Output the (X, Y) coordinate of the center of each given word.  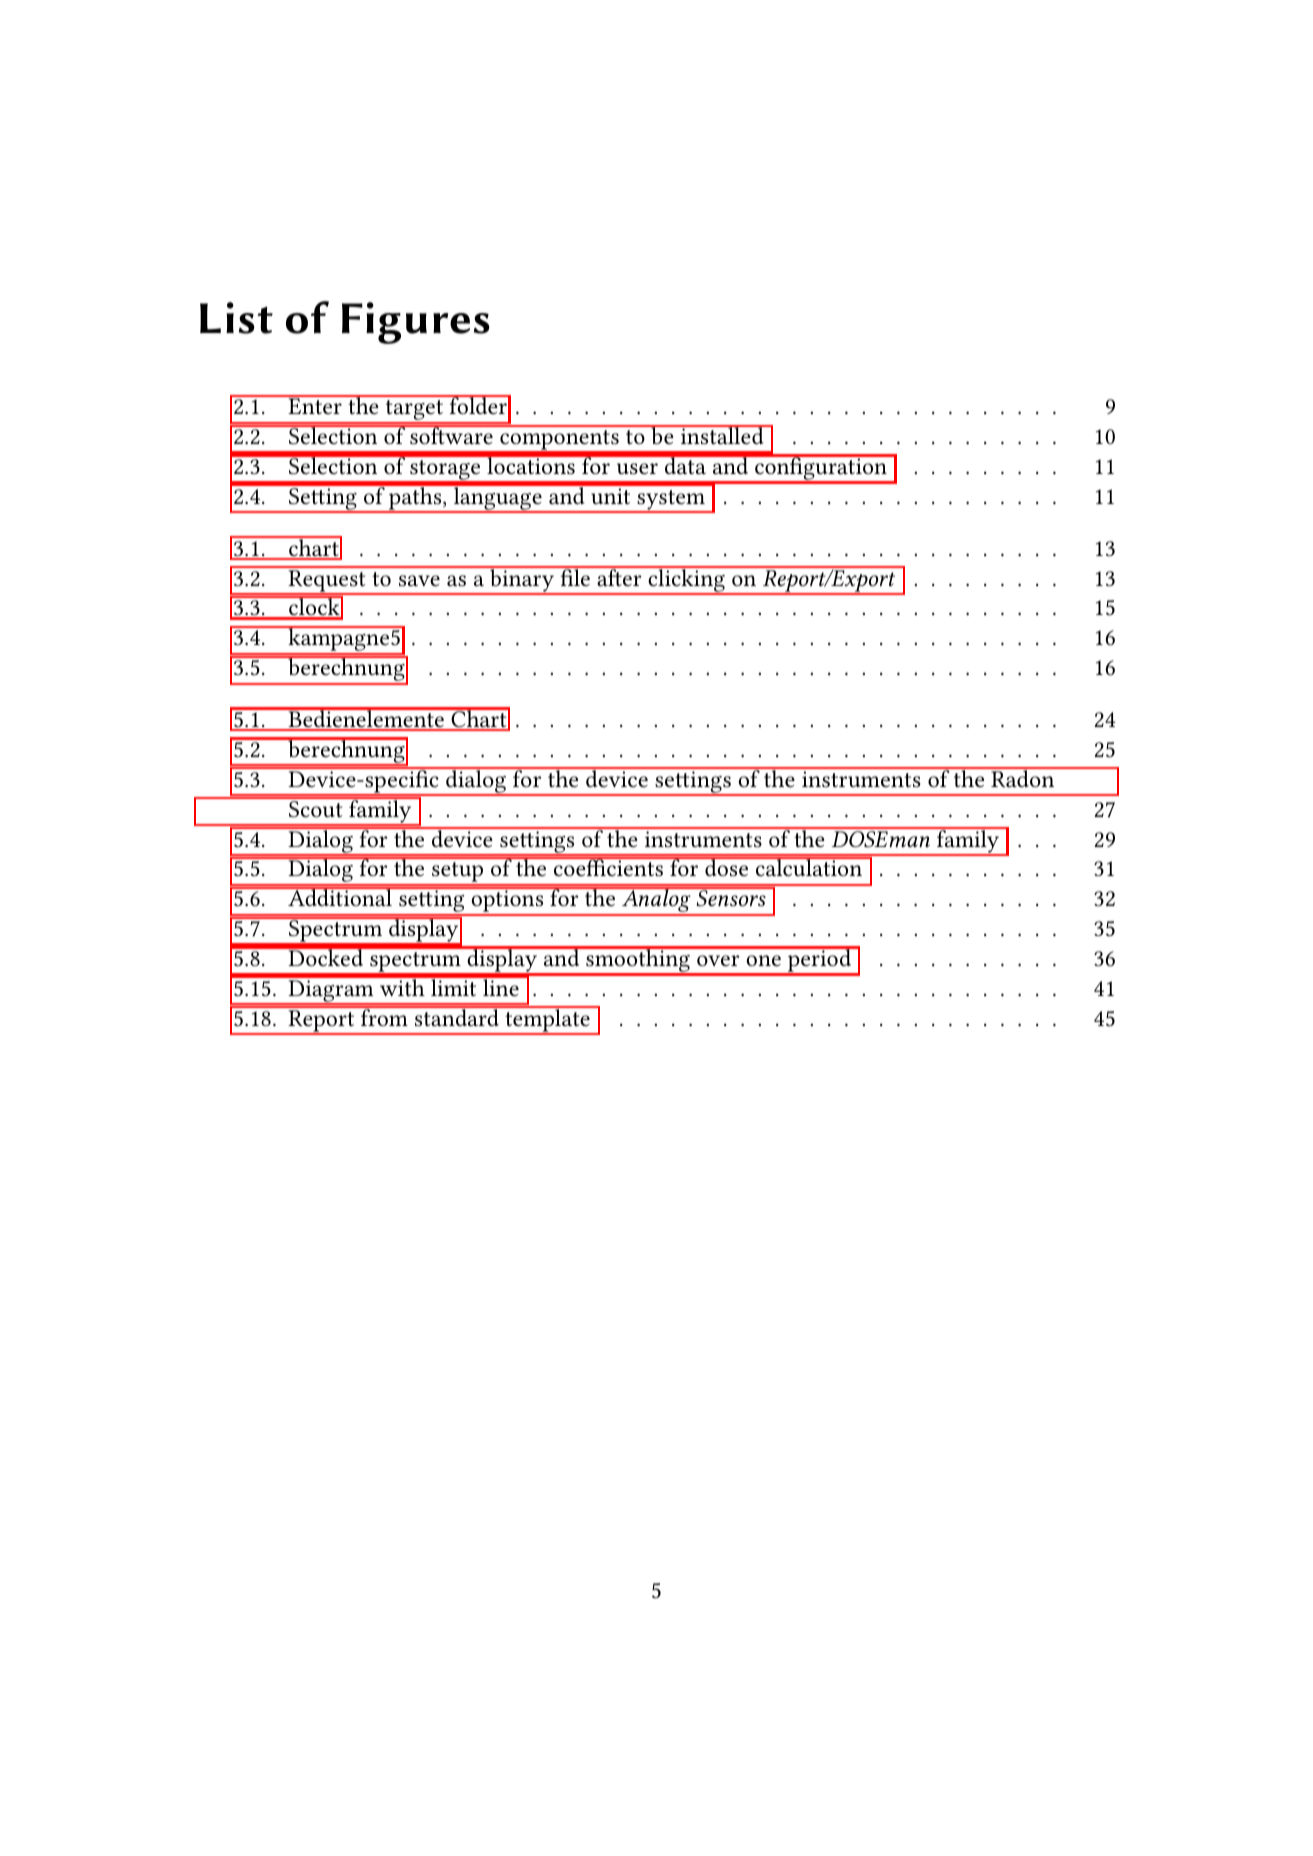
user (637, 469)
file (575, 576)
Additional (340, 897)
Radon (1023, 778)
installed (722, 435)
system (671, 501)
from (384, 1016)
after (619, 577)
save (419, 581)
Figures (416, 323)
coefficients (609, 867)
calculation (809, 867)
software (451, 435)
